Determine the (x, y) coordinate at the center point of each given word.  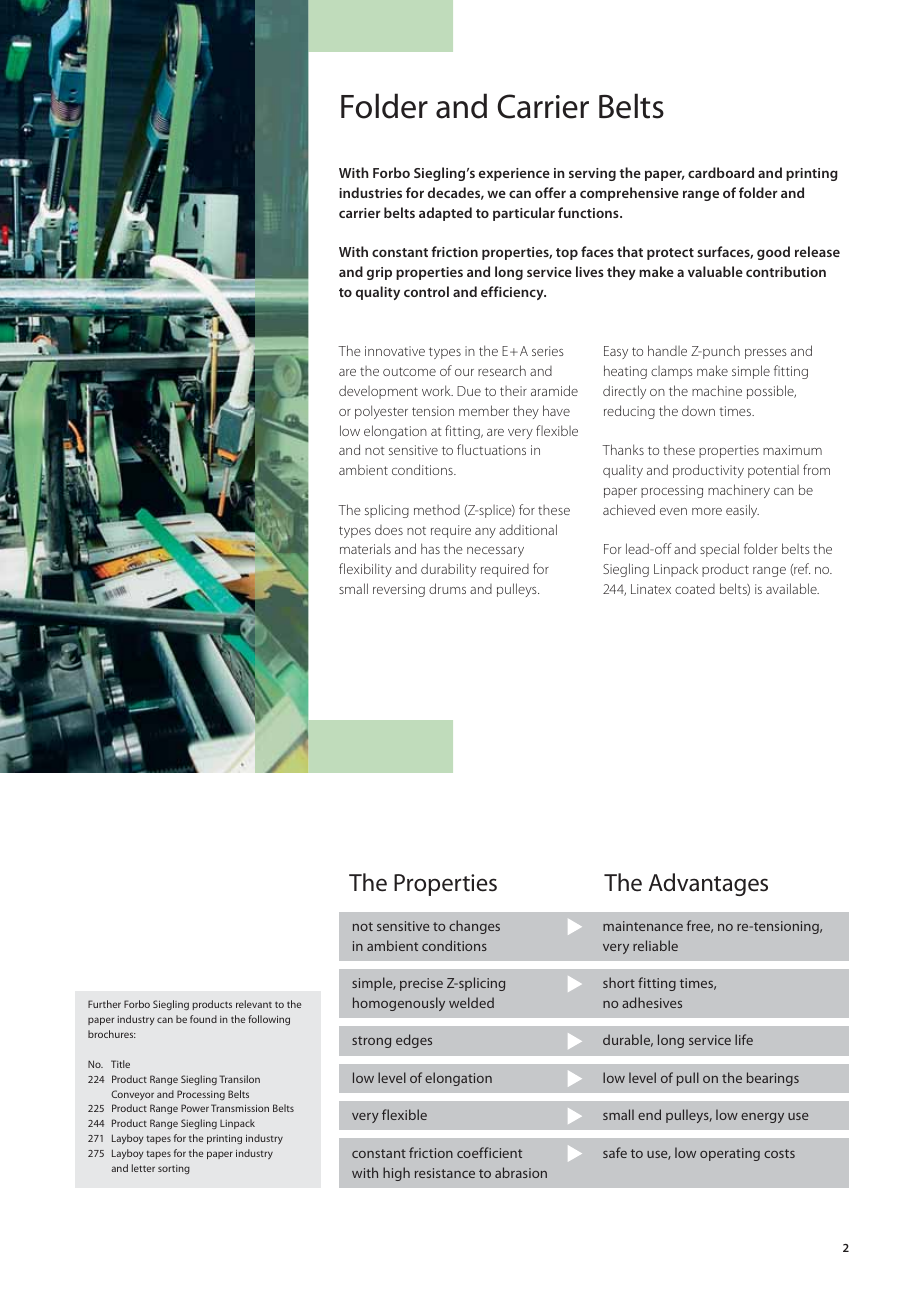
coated (695, 589)
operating (730, 1154)
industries (370, 192)
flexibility (365, 570)
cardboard (721, 172)
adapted (445, 214)
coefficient (489, 1152)
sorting (174, 1169)
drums (447, 588)
